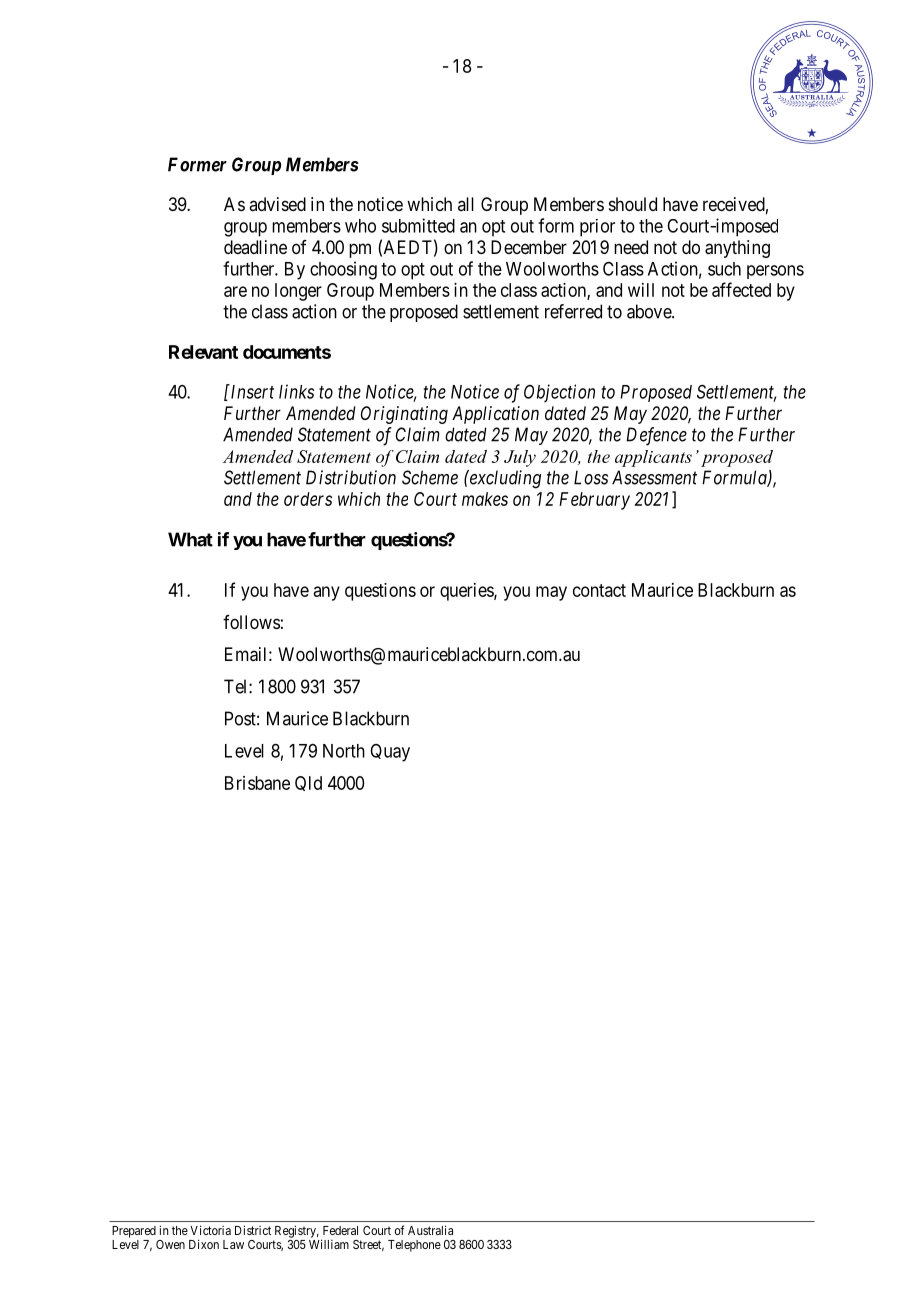  Describe the element at coordinates (430, 1230) in the image. I see `Australia` at that location.
